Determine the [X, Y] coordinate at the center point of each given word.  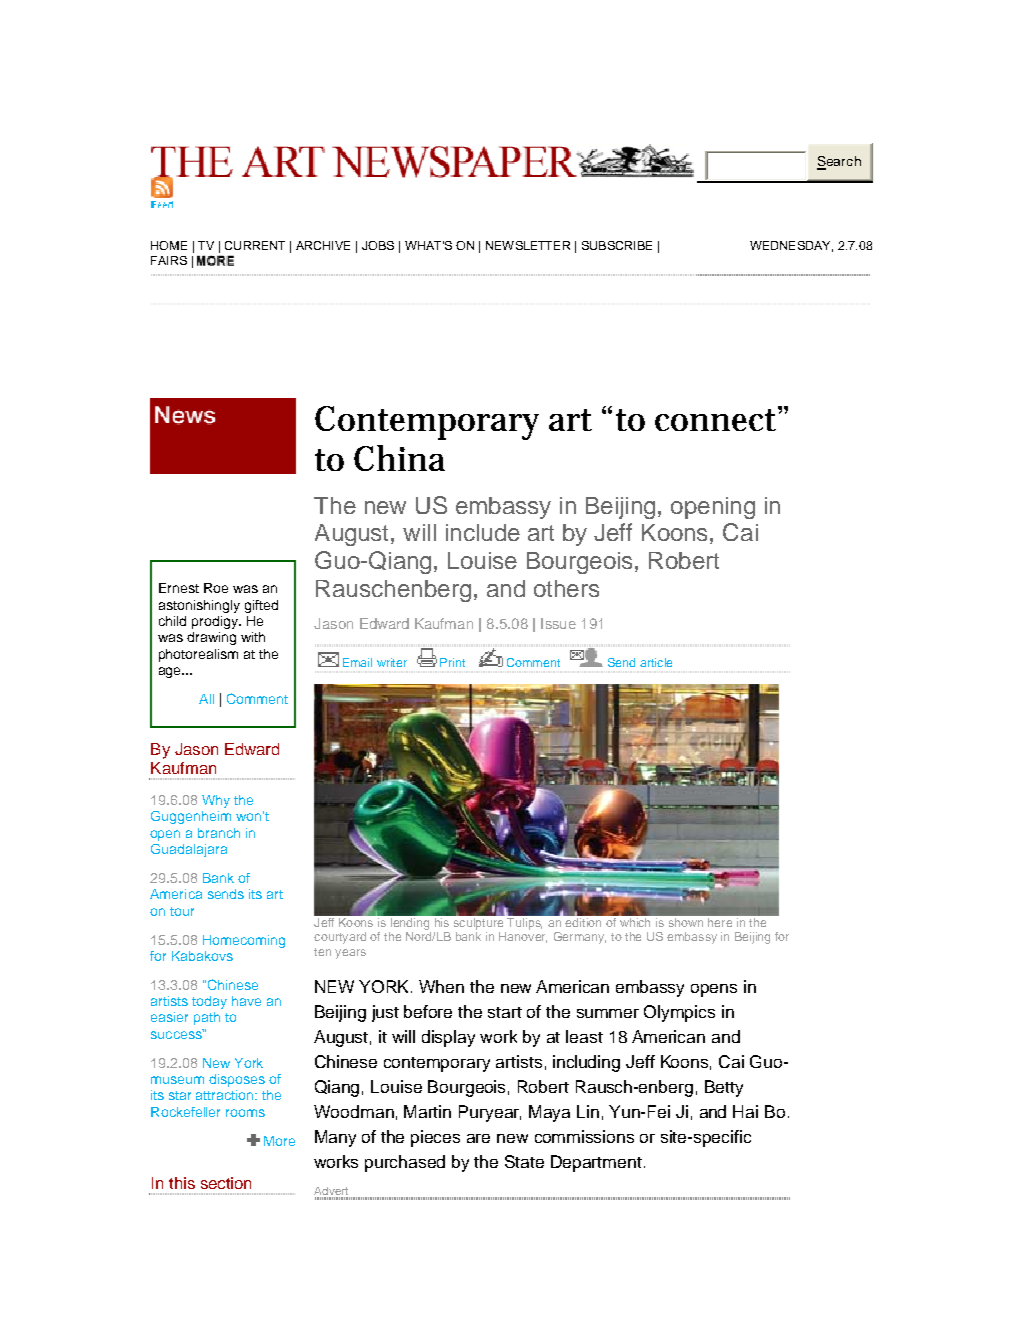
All [206, 699]
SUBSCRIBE [617, 245]
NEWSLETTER [528, 245]
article [656, 662]
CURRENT [255, 245]
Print [452, 662]
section [226, 1183]
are [478, 1138]
